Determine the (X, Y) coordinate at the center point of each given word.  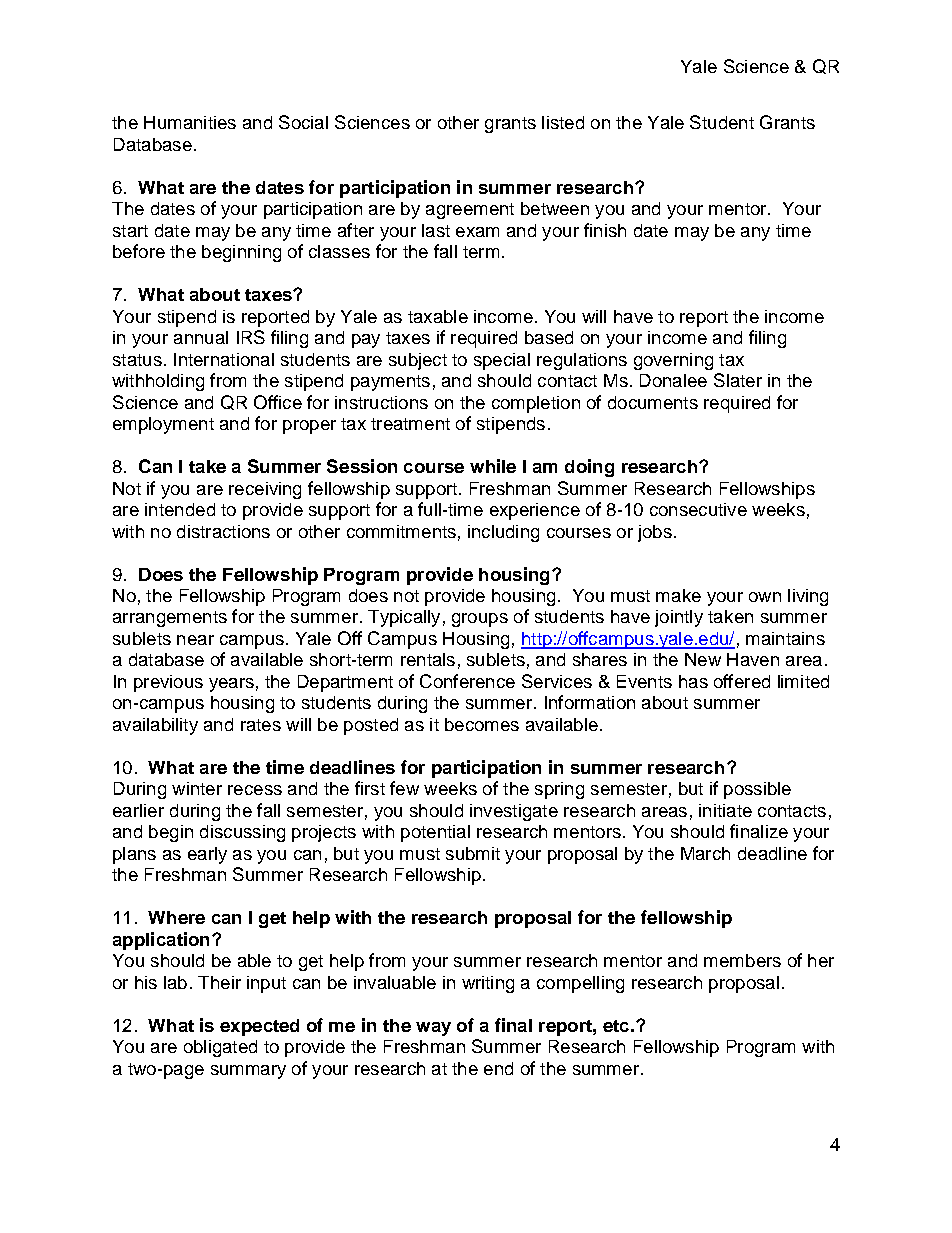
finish (605, 230)
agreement (470, 211)
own (765, 597)
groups (480, 620)
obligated (220, 1048)
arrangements (170, 619)
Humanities (190, 122)
